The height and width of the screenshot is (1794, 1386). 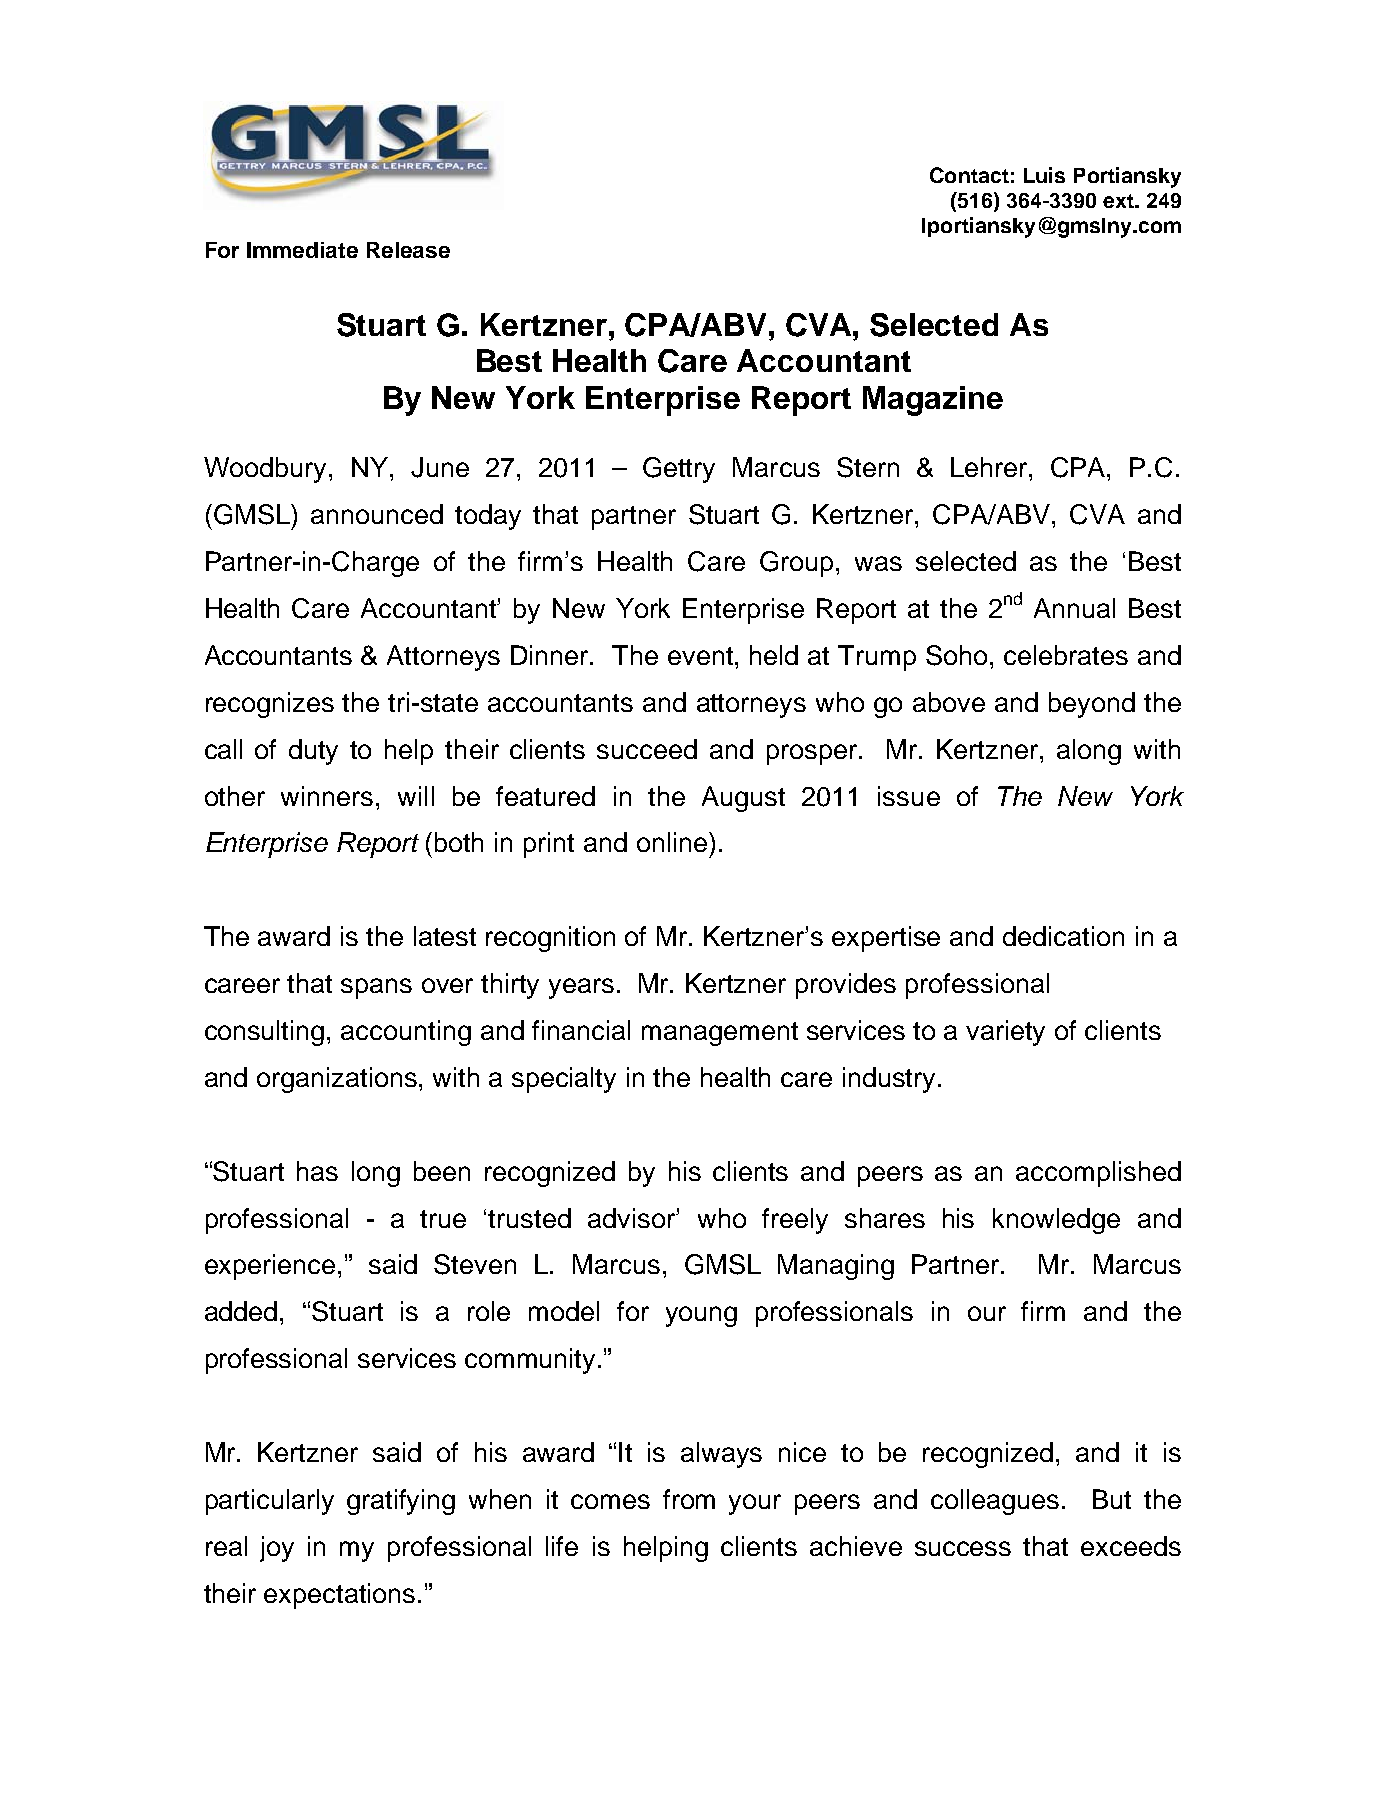 What do you see at coordinates (339, 1596) in the screenshot?
I see `expectations` at bounding box center [339, 1596].
